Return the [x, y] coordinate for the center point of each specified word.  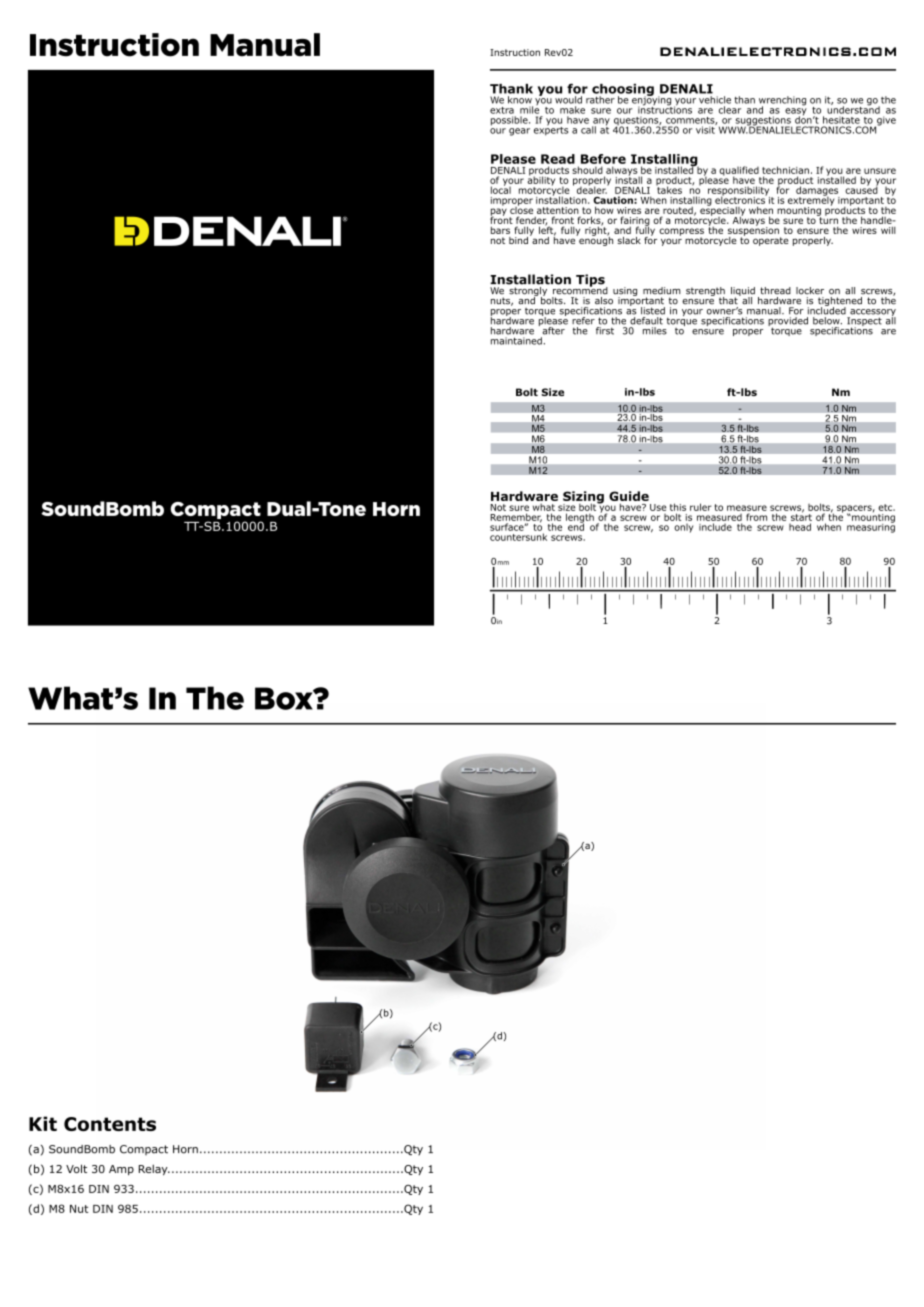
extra [502, 110]
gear [519, 132]
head [800, 527]
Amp [121, 1170]
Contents [110, 1124]
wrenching [782, 102]
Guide [629, 496]
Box [285, 698]
